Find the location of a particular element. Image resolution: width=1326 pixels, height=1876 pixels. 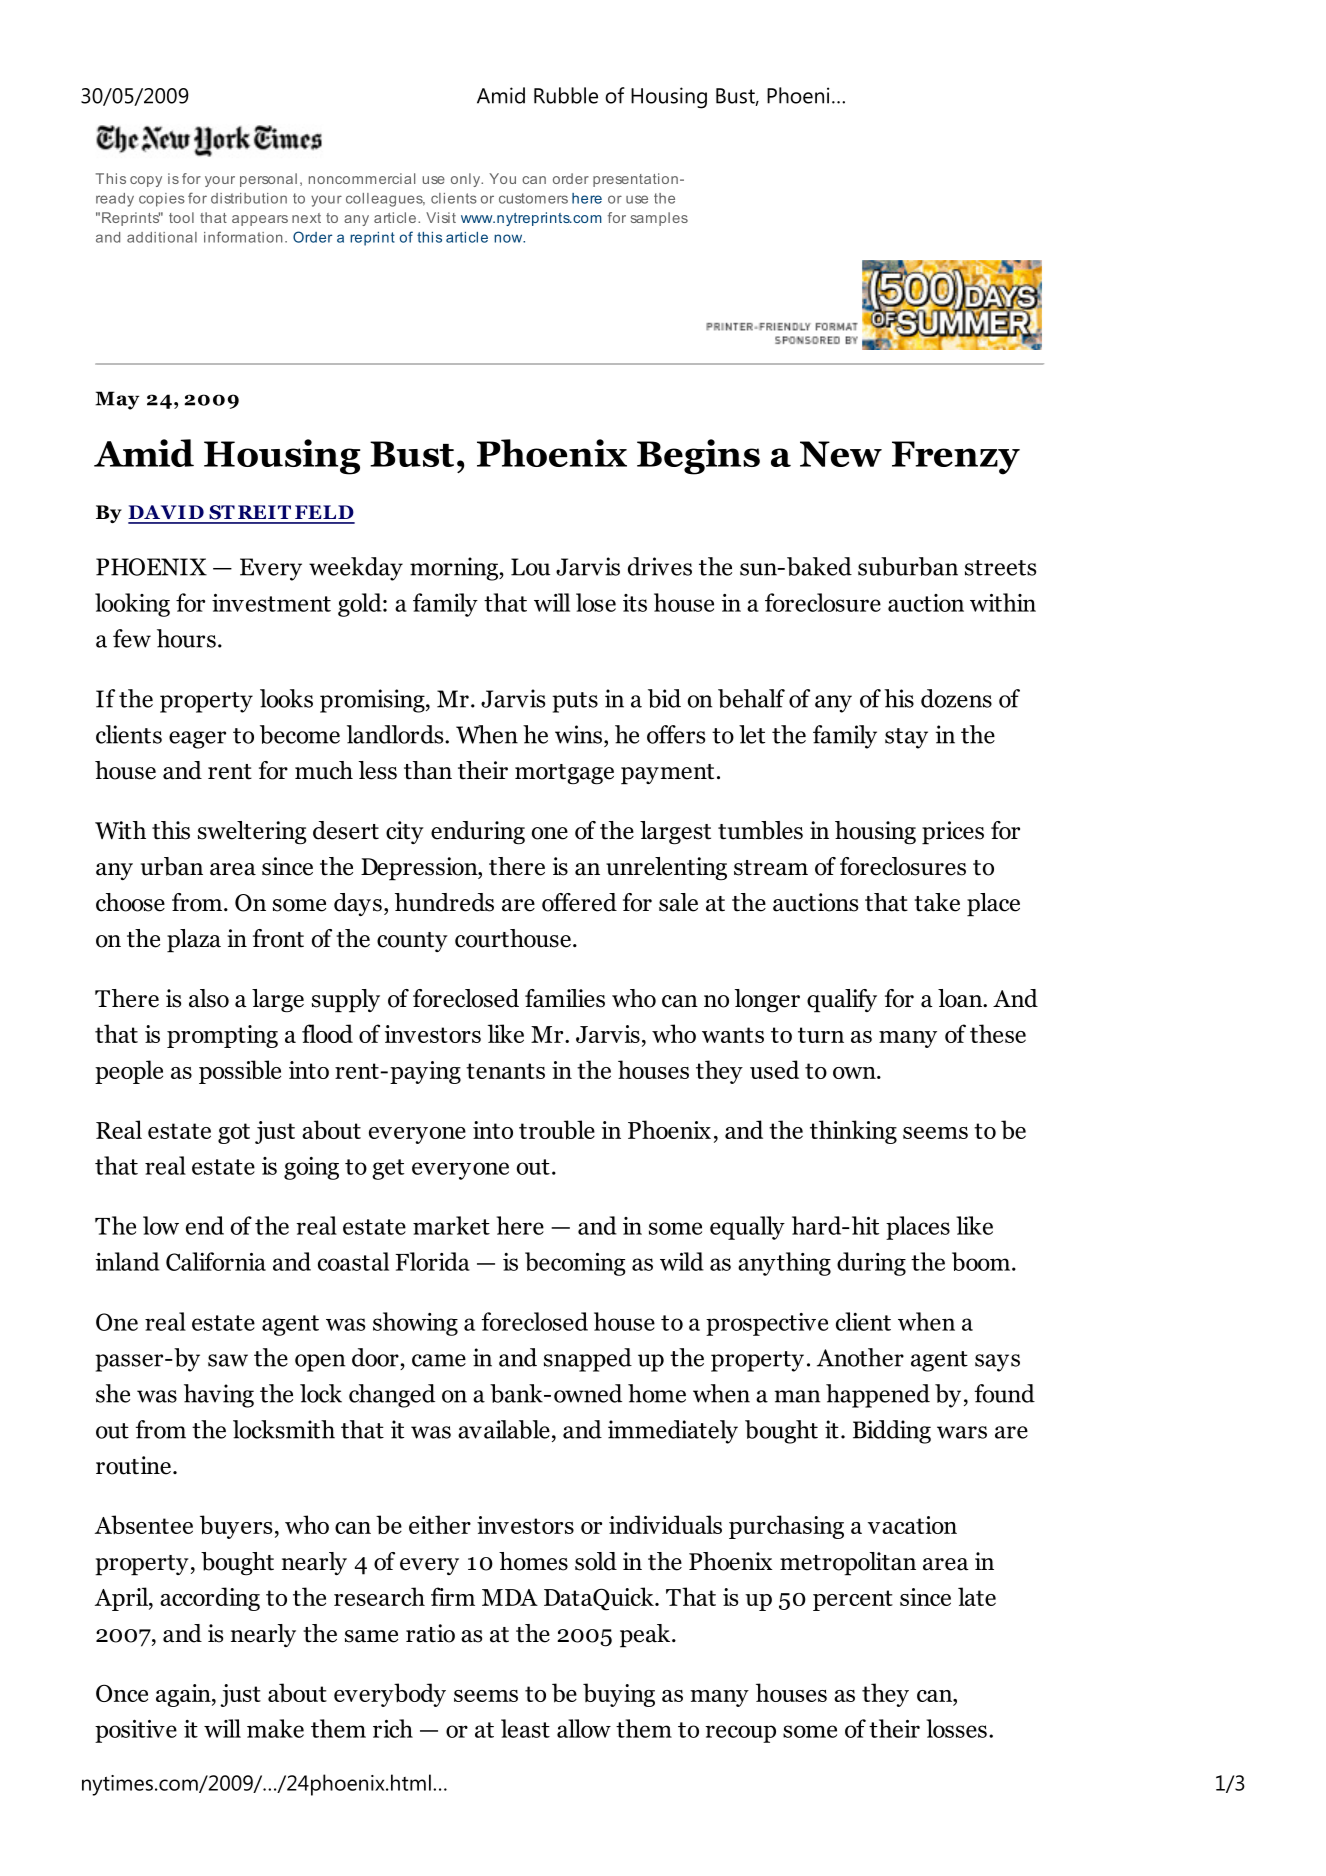

allow is located at coordinates (584, 1728).
